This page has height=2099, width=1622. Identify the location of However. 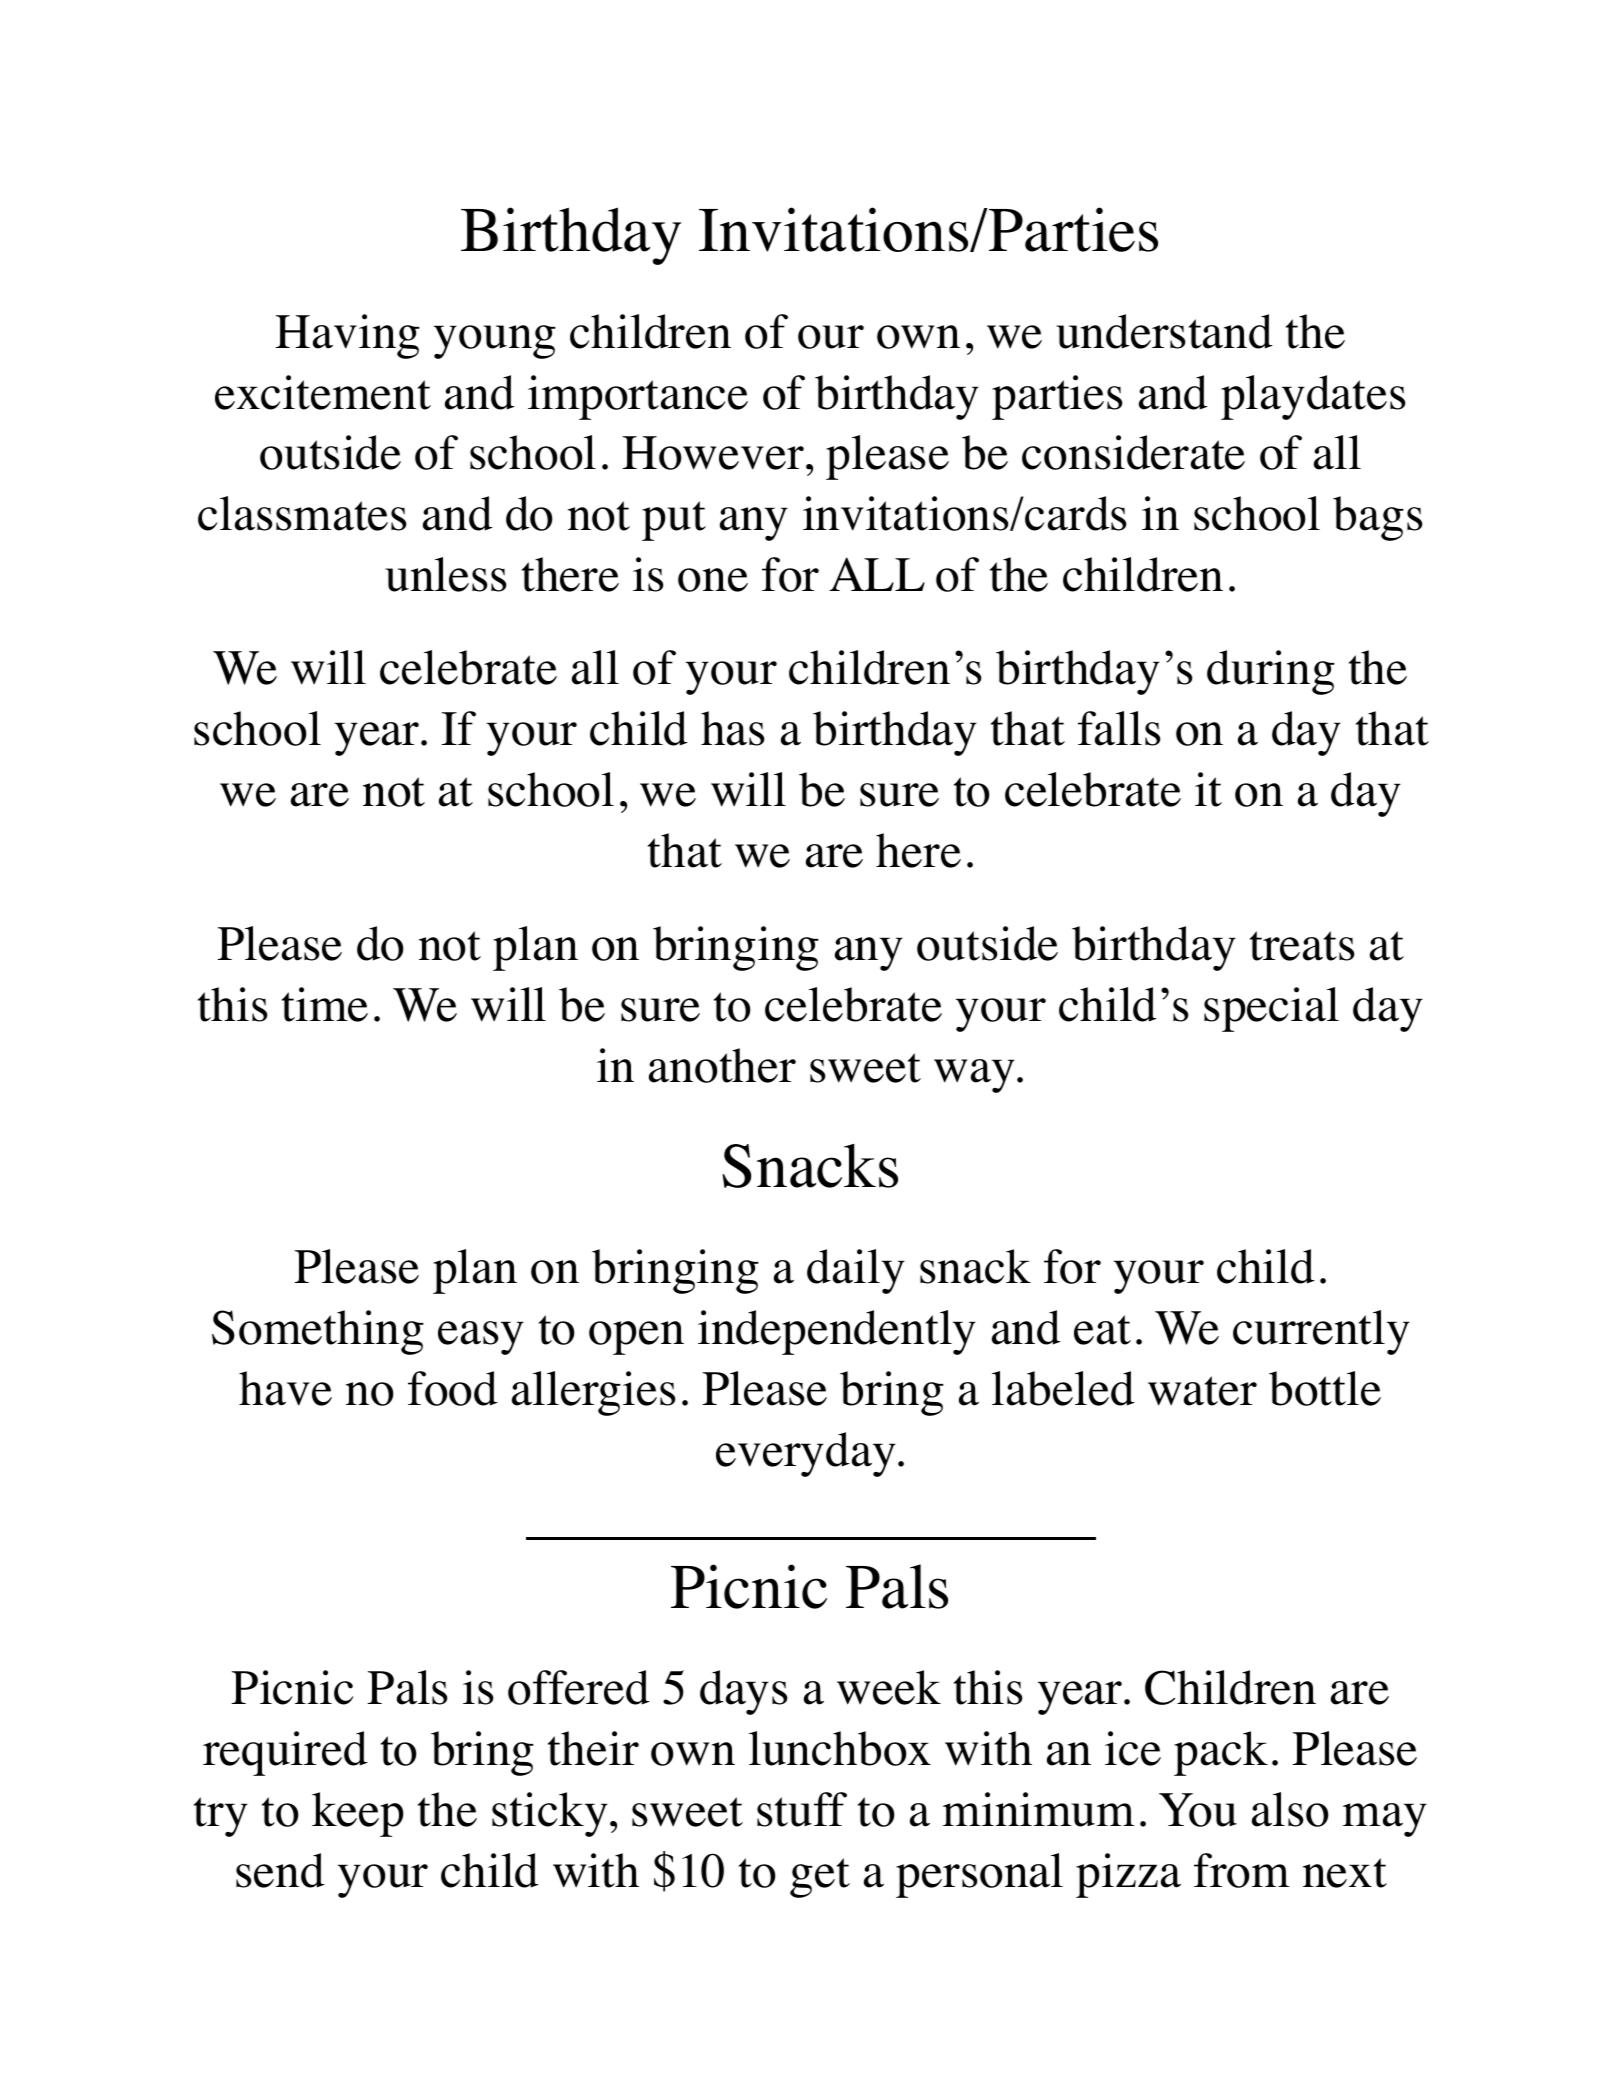
(713, 453).
